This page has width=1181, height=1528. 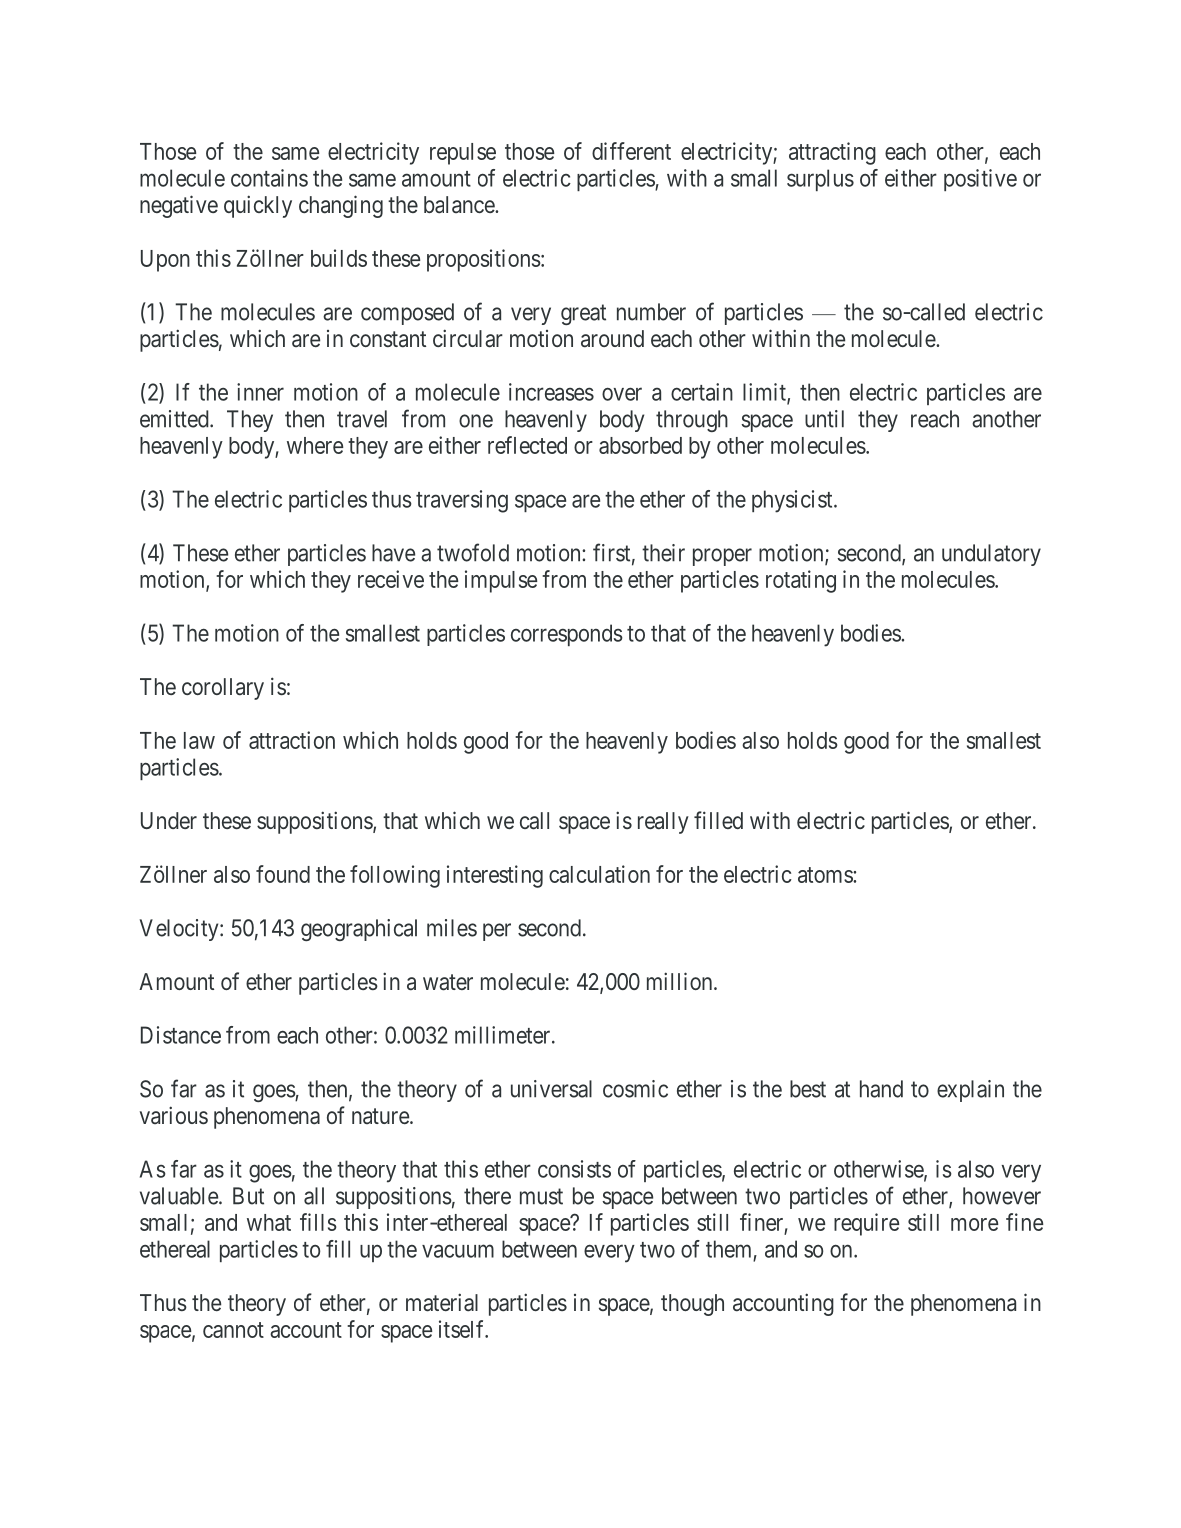 What do you see at coordinates (292, 740) in the page?
I see `attraction` at bounding box center [292, 740].
